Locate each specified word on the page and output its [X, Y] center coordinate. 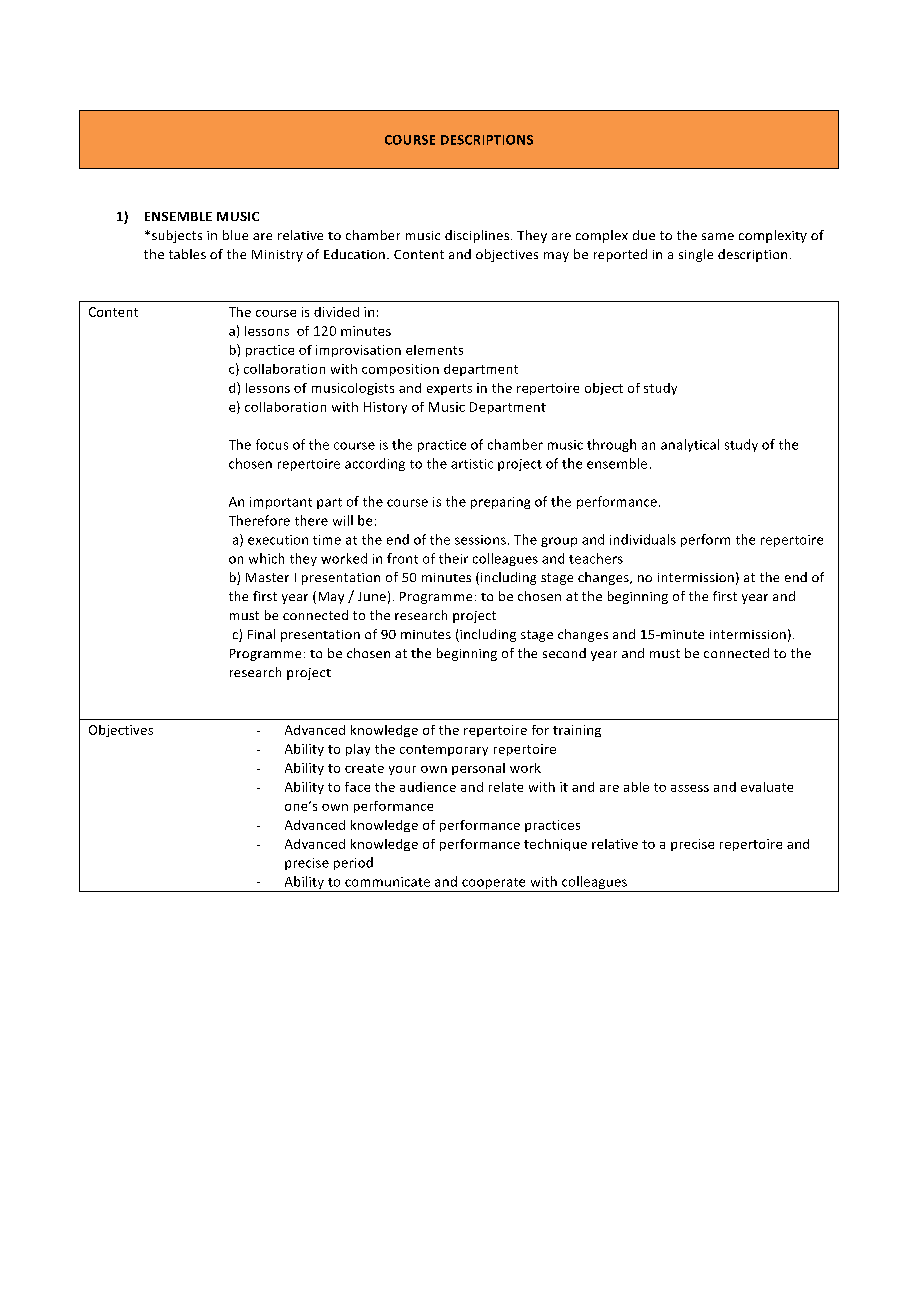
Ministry [277, 256]
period [353, 863]
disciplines [478, 236]
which [266, 558]
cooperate [494, 885]
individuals [643, 539]
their [453, 558]
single [696, 255]
